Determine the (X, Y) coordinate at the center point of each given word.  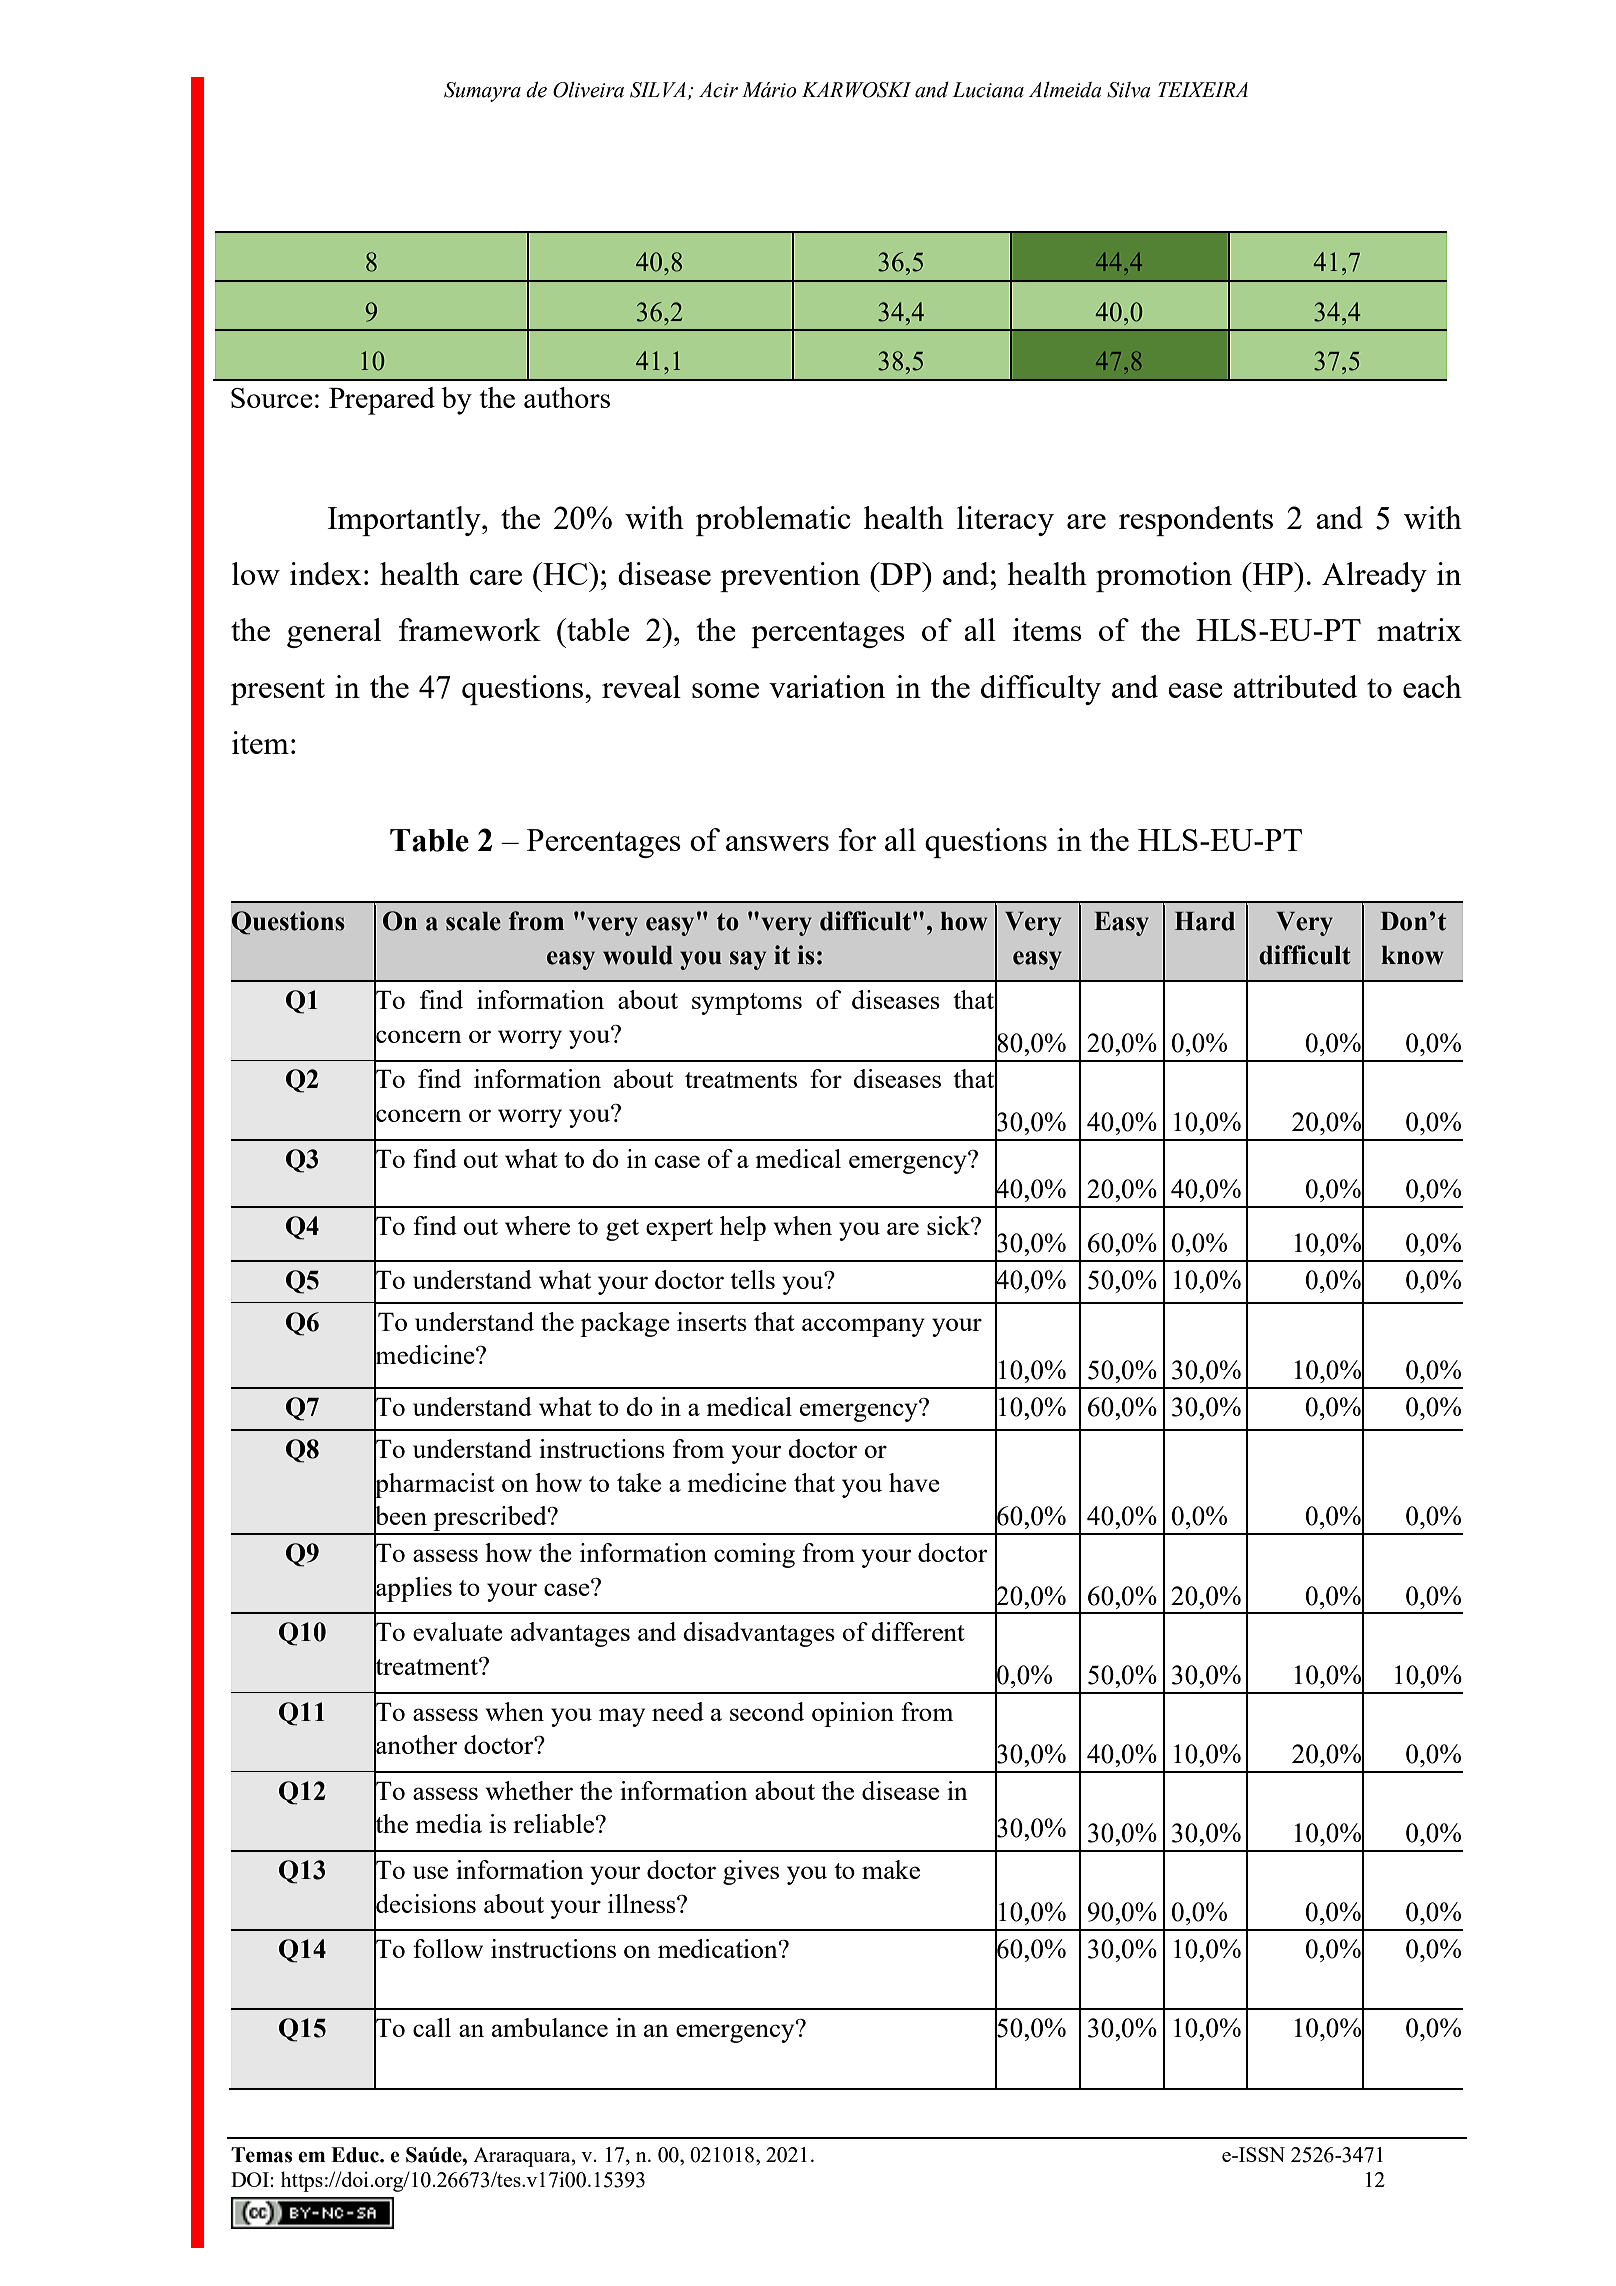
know (1412, 955)
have (914, 1482)
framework (470, 629)
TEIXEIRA (1203, 89)
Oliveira (588, 90)
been (400, 1516)
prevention (790, 577)
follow (448, 1948)
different (918, 1631)
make (891, 1869)
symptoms (747, 1004)
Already (1374, 577)
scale (473, 921)
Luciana (988, 90)
